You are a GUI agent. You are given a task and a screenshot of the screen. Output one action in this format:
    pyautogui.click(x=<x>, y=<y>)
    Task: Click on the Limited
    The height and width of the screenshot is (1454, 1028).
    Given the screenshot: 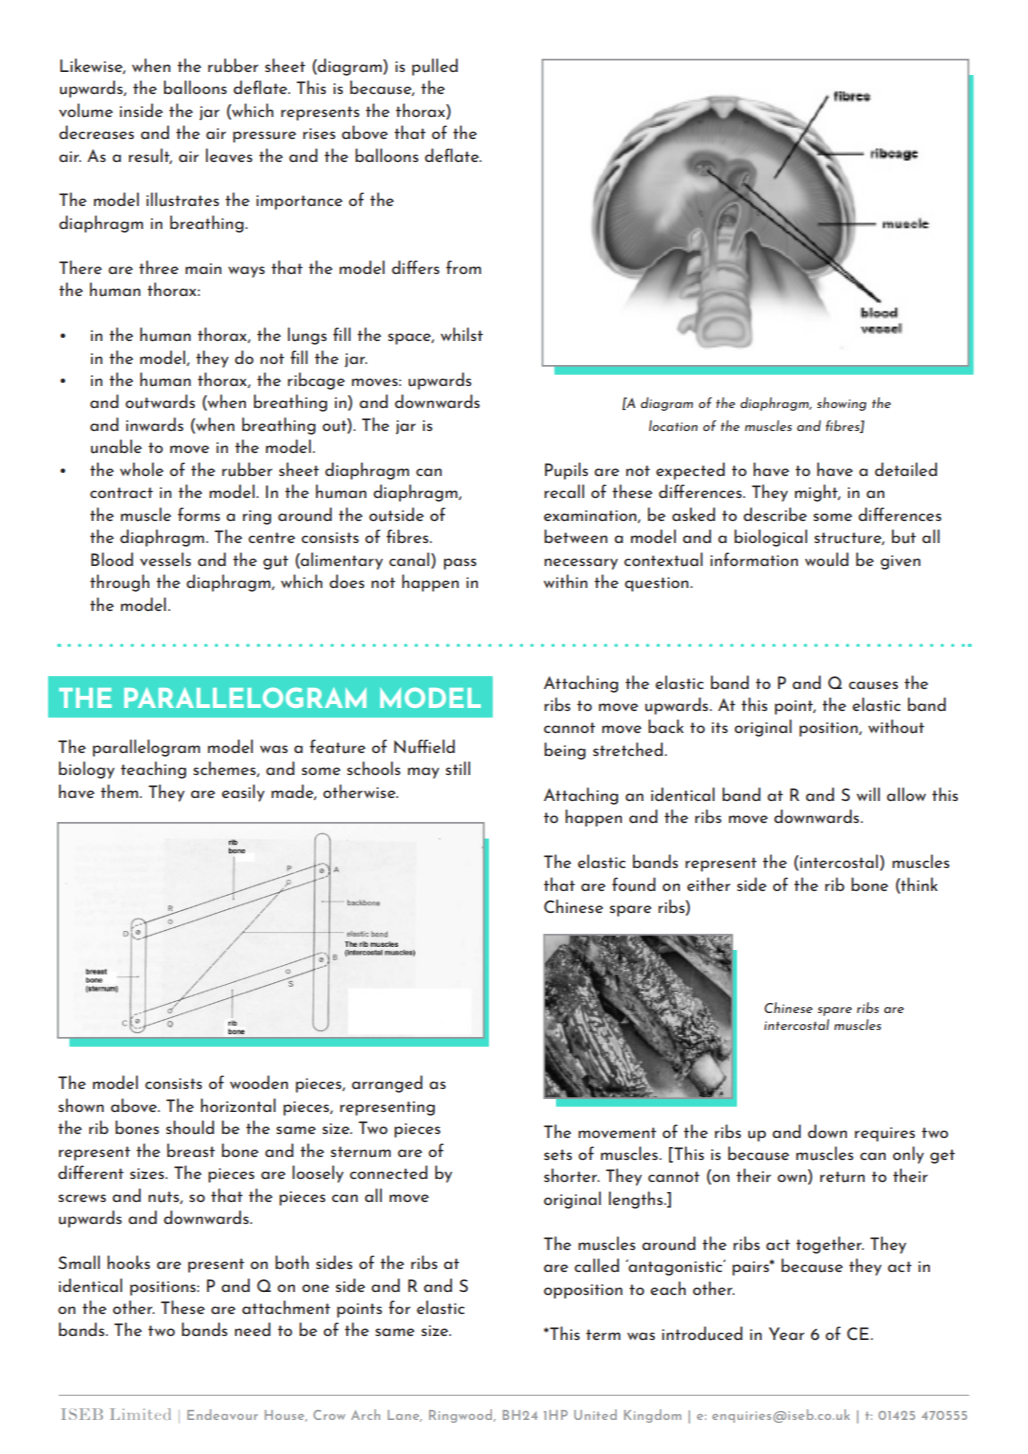 What is the action you would take?
    pyautogui.click(x=140, y=1414)
